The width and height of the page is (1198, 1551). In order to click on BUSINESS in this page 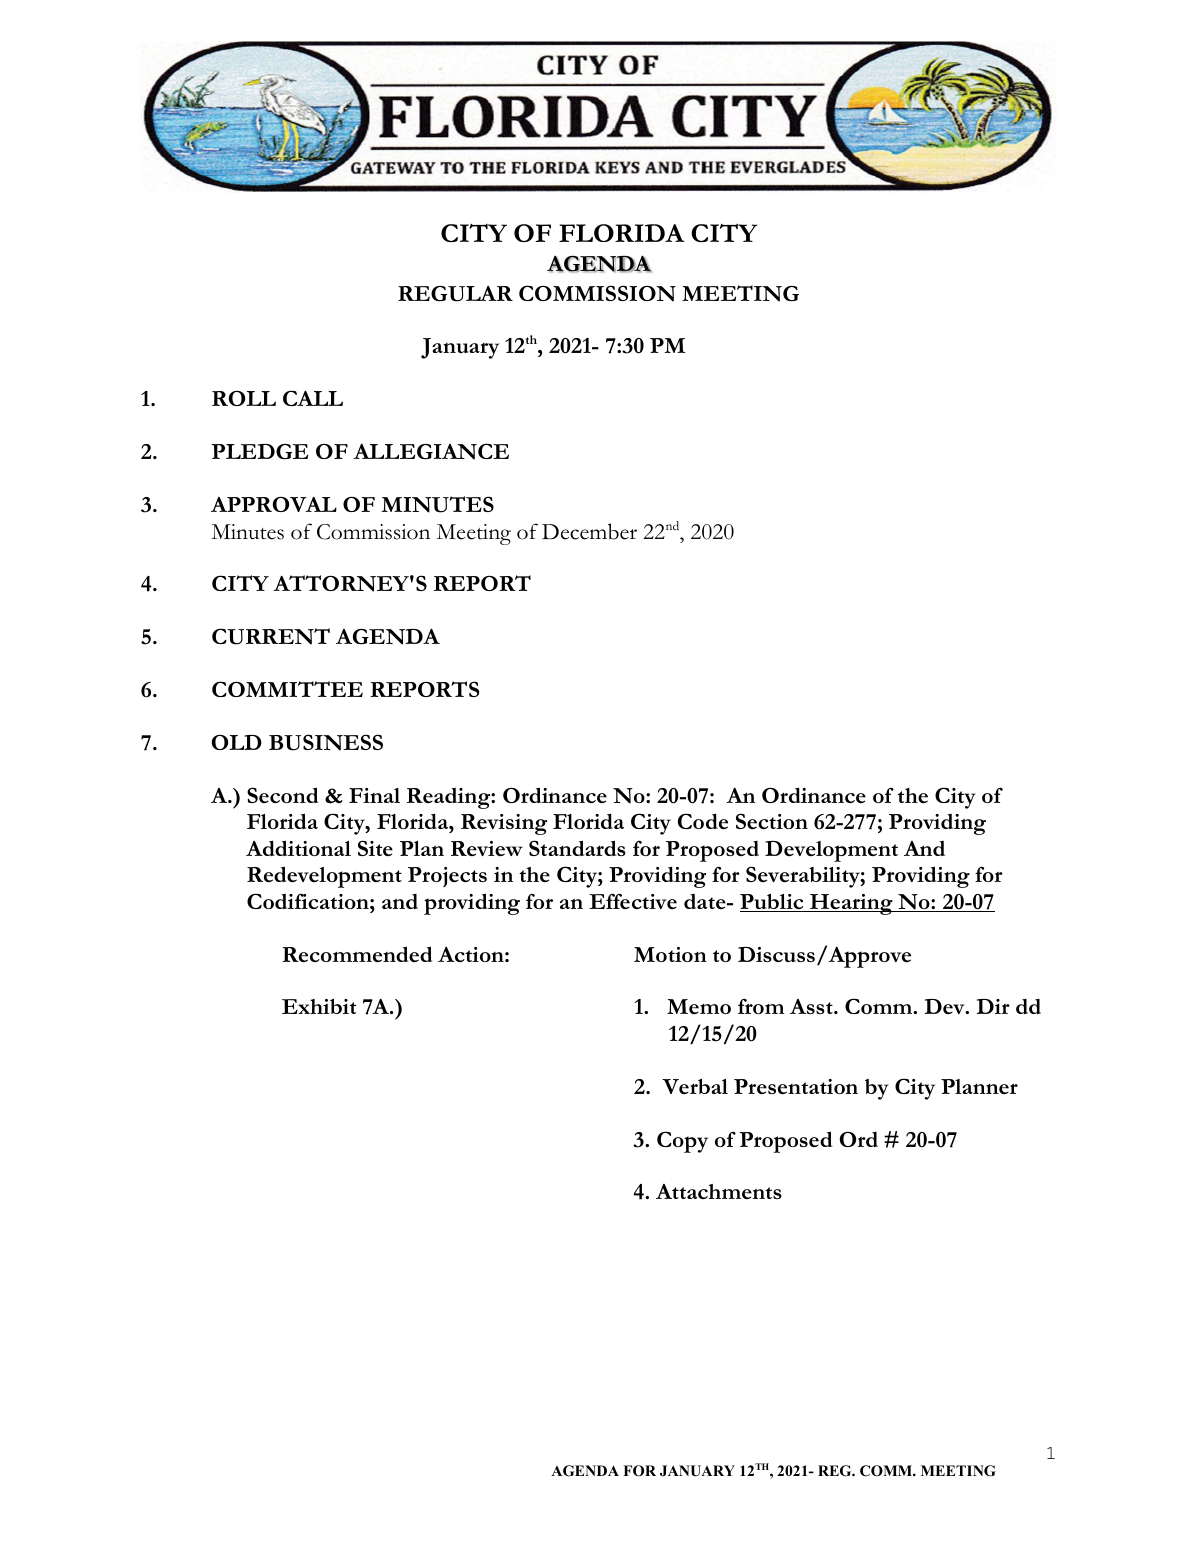, I will do `click(326, 742)`.
